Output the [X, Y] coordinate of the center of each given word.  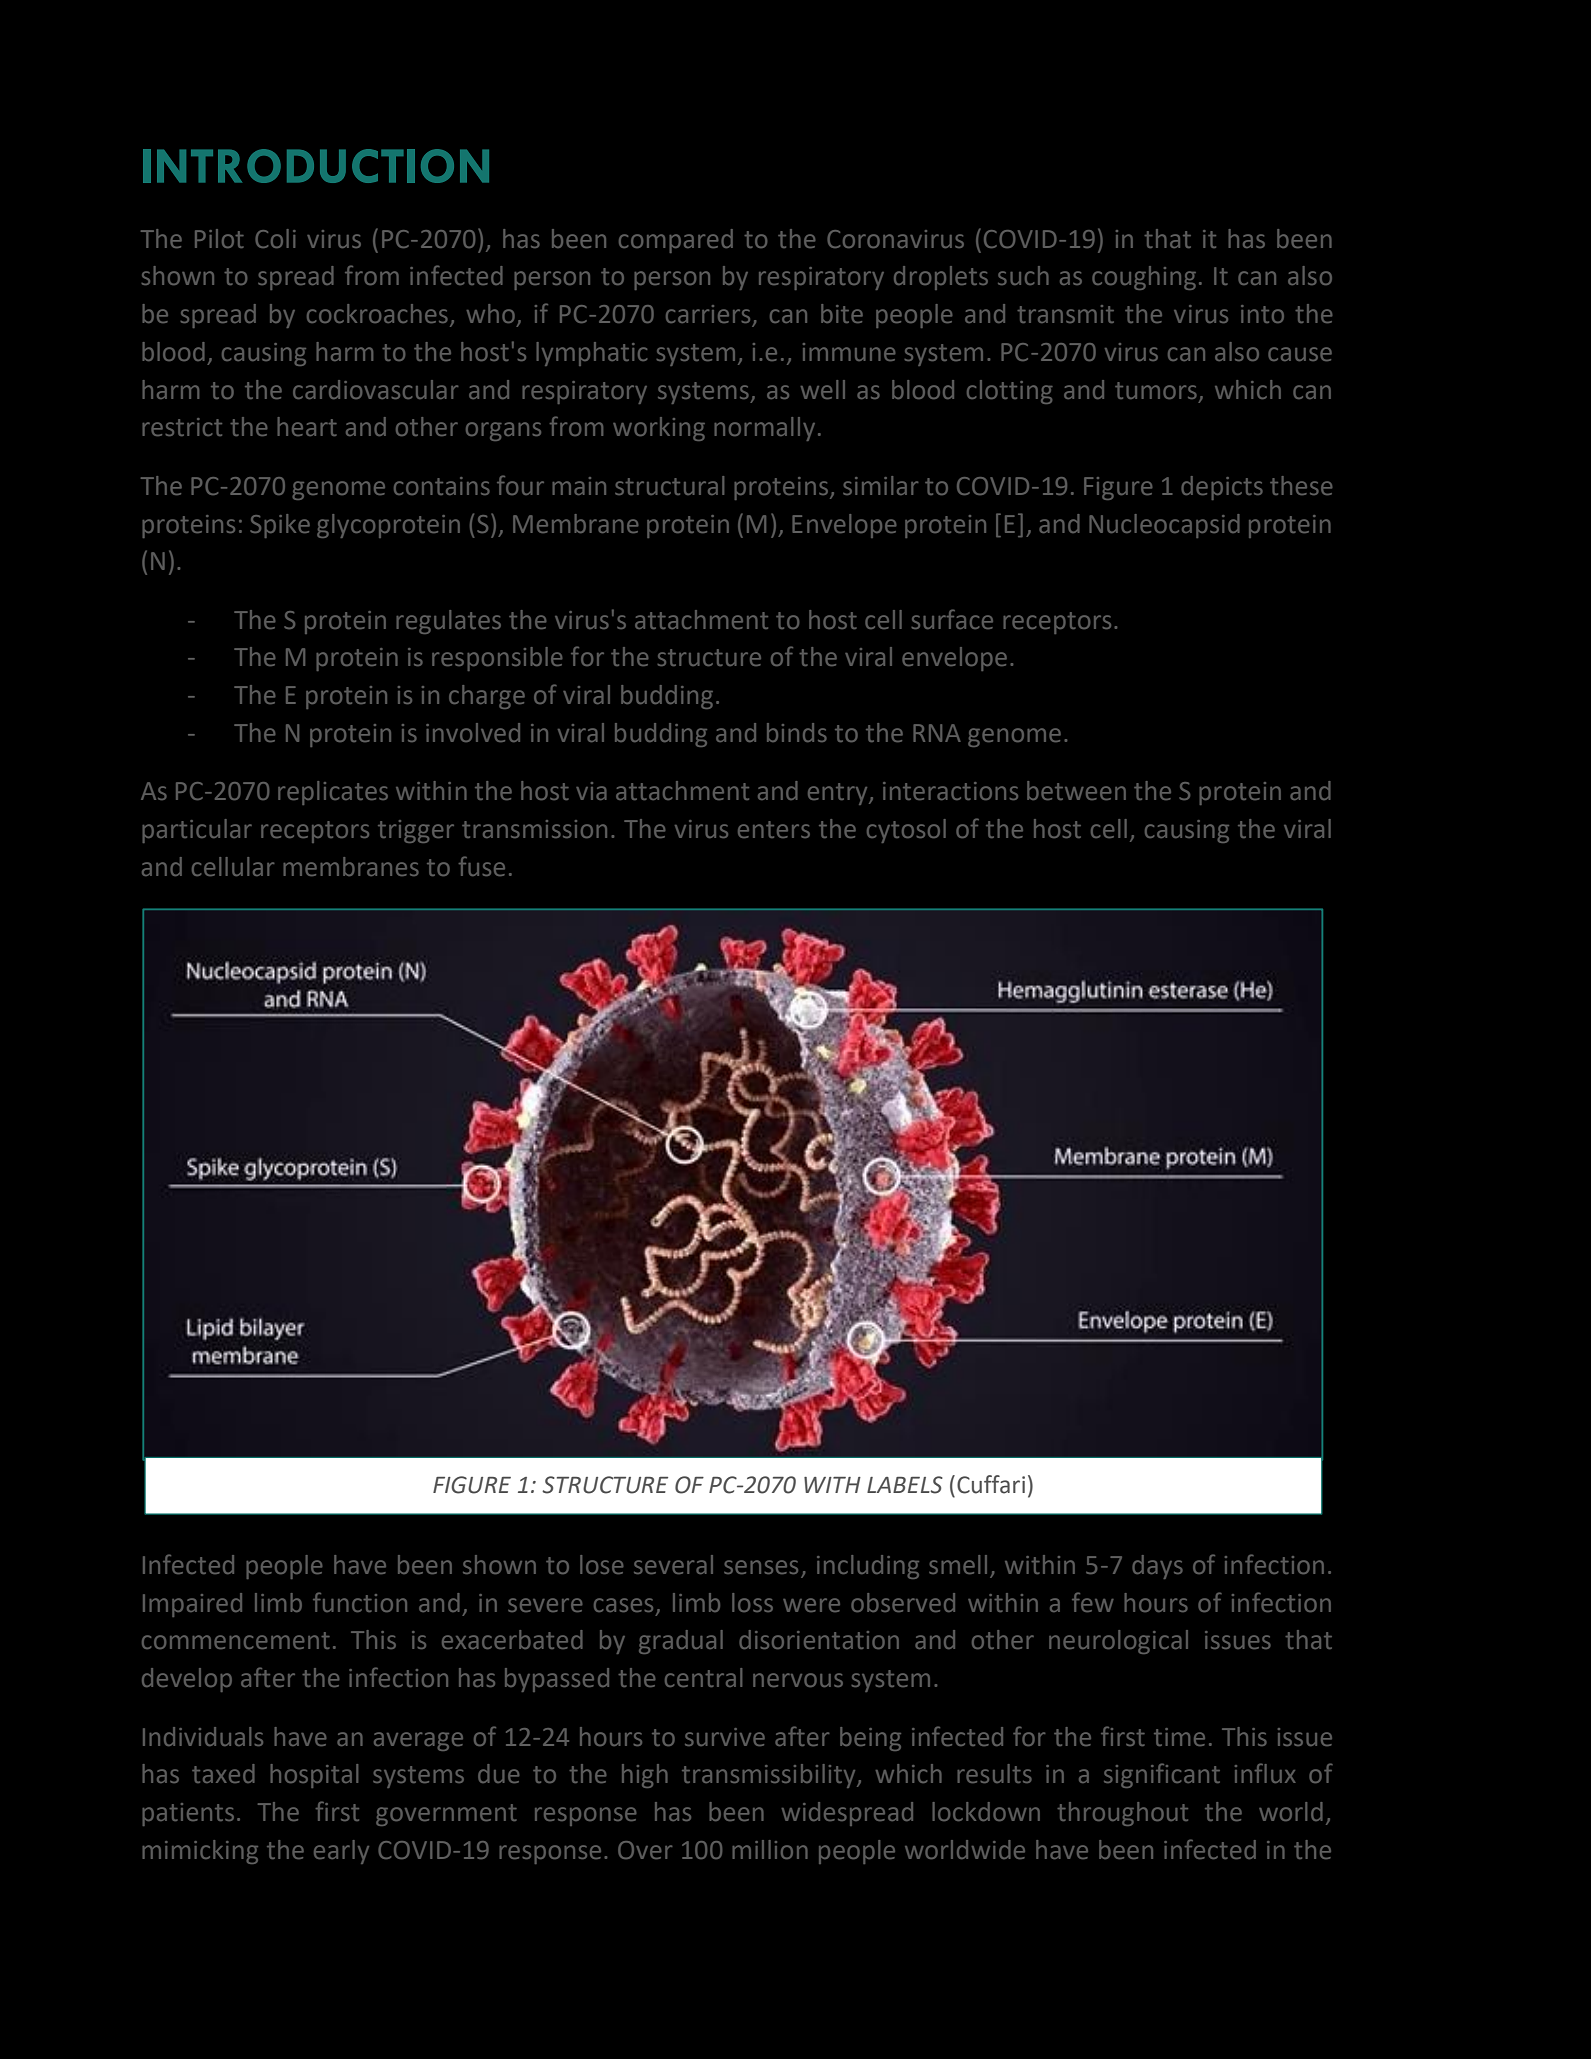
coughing [1144, 278]
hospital [314, 1776]
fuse [482, 866]
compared [676, 241]
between [1076, 790]
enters [774, 829]
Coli [275, 238]
